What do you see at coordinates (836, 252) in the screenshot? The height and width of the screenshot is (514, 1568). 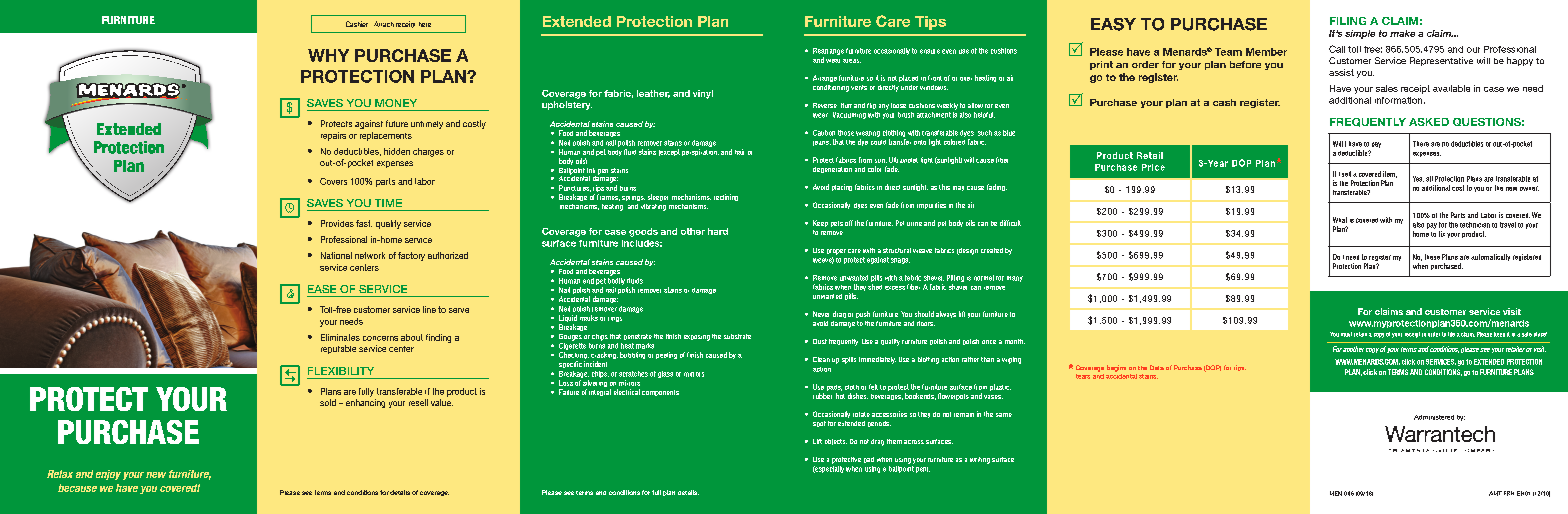 I see `proper` at bounding box center [836, 252].
